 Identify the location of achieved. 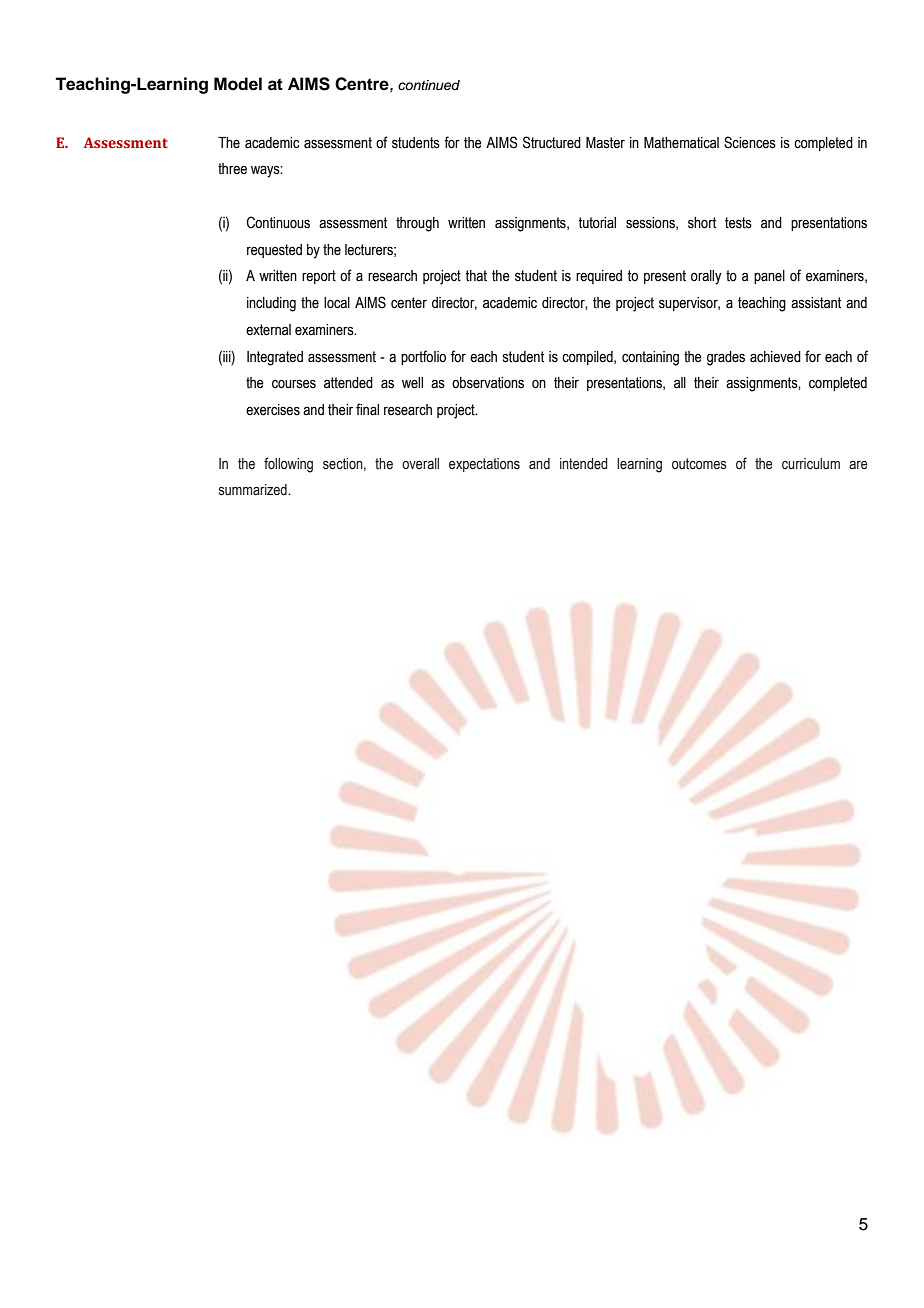
(775, 357).
